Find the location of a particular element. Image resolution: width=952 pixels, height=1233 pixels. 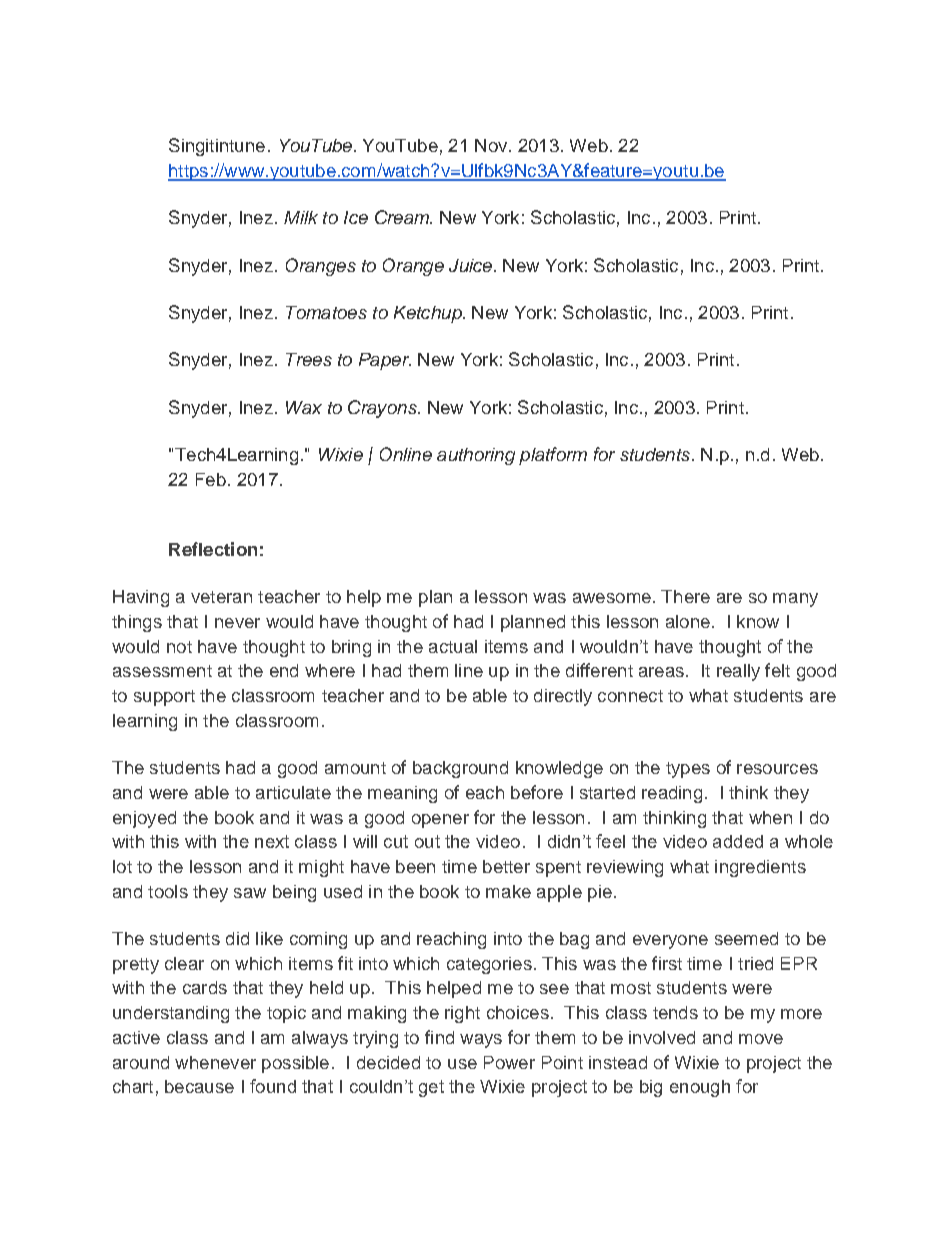

Trees is located at coordinates (309, 359).
